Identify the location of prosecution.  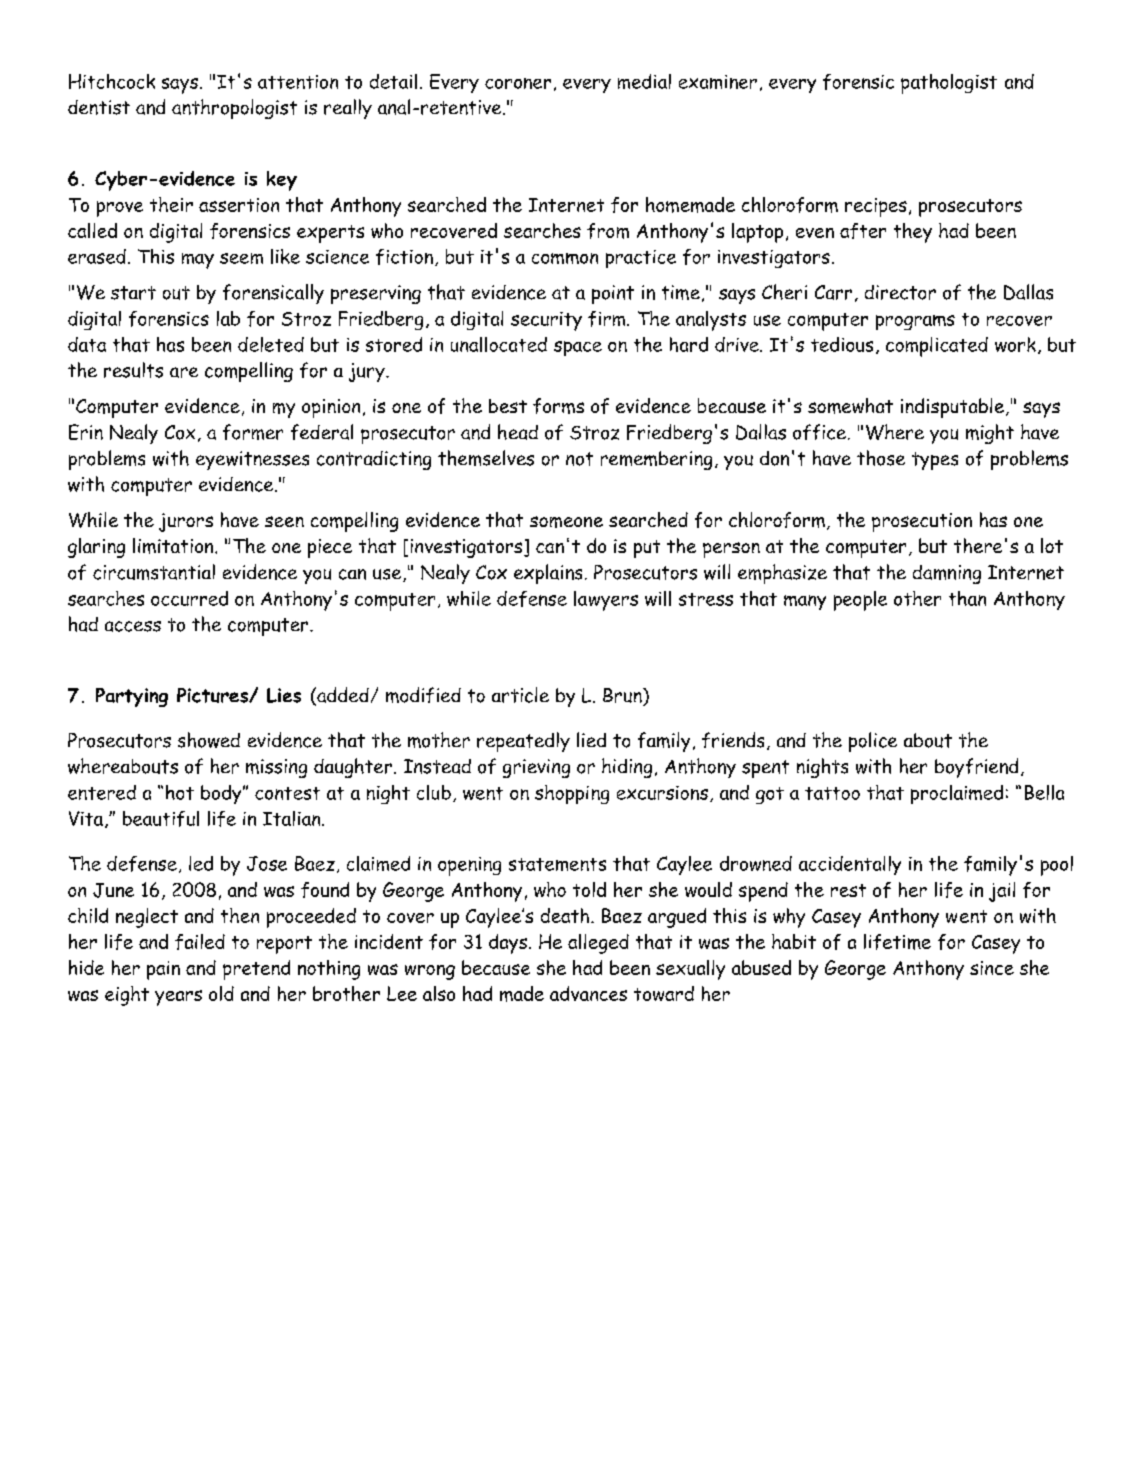
(922, 522).
